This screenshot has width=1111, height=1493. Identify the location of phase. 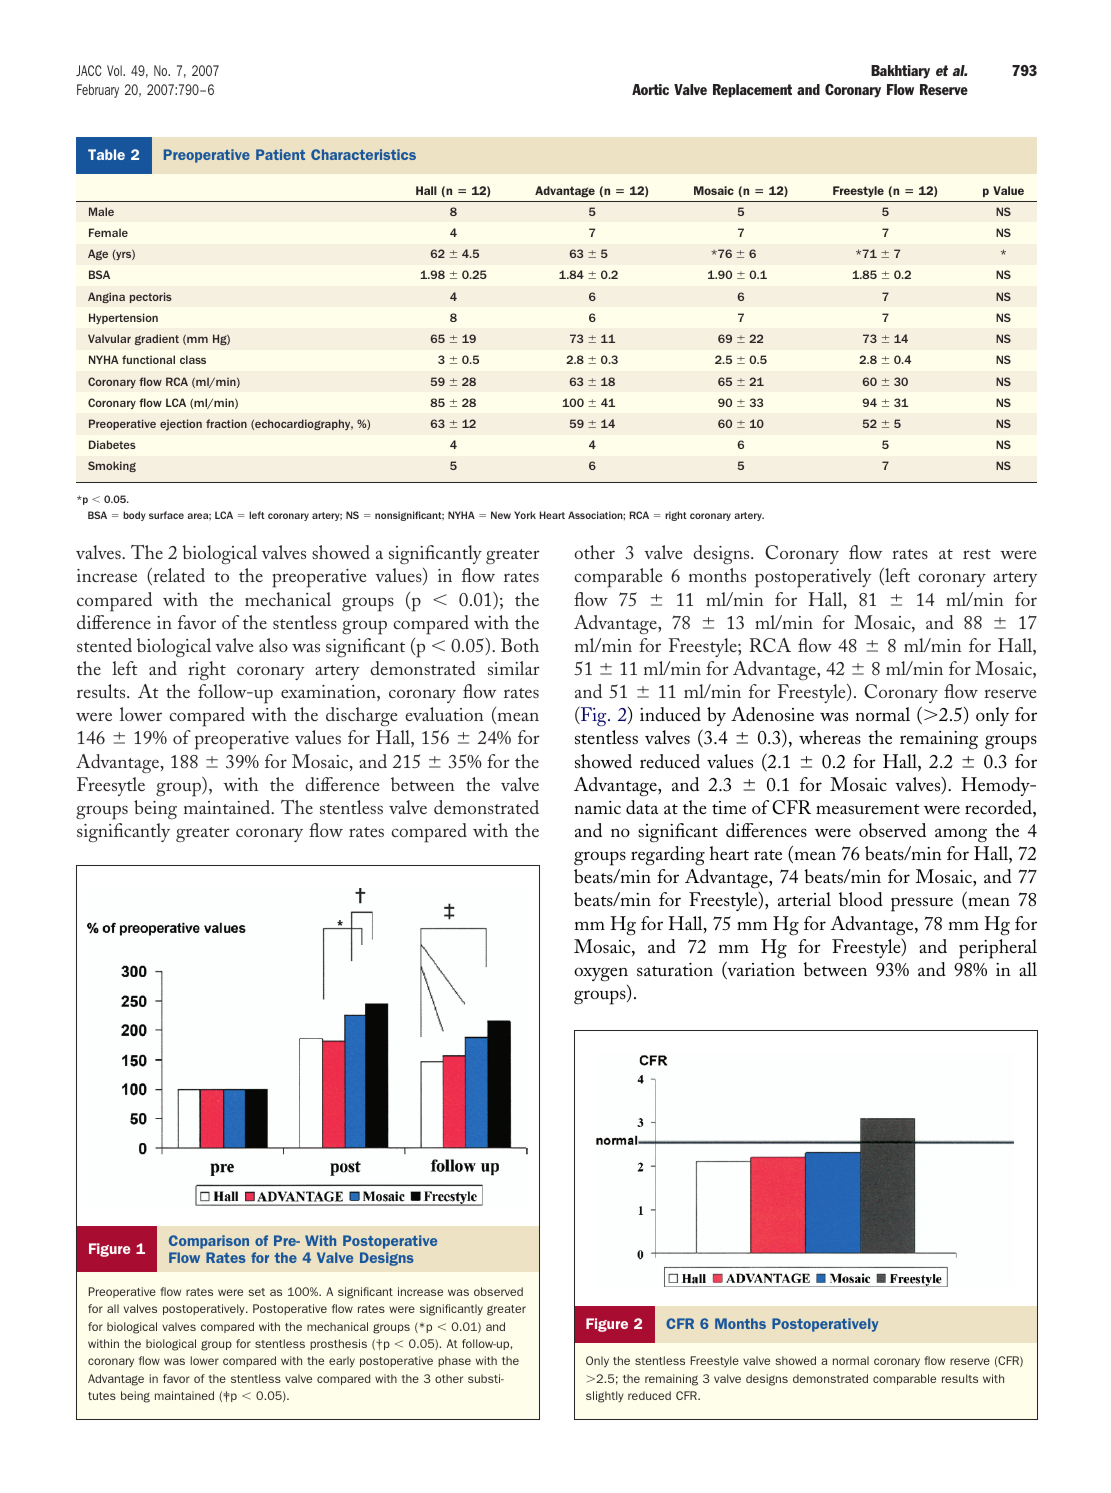
(454, 1361).
